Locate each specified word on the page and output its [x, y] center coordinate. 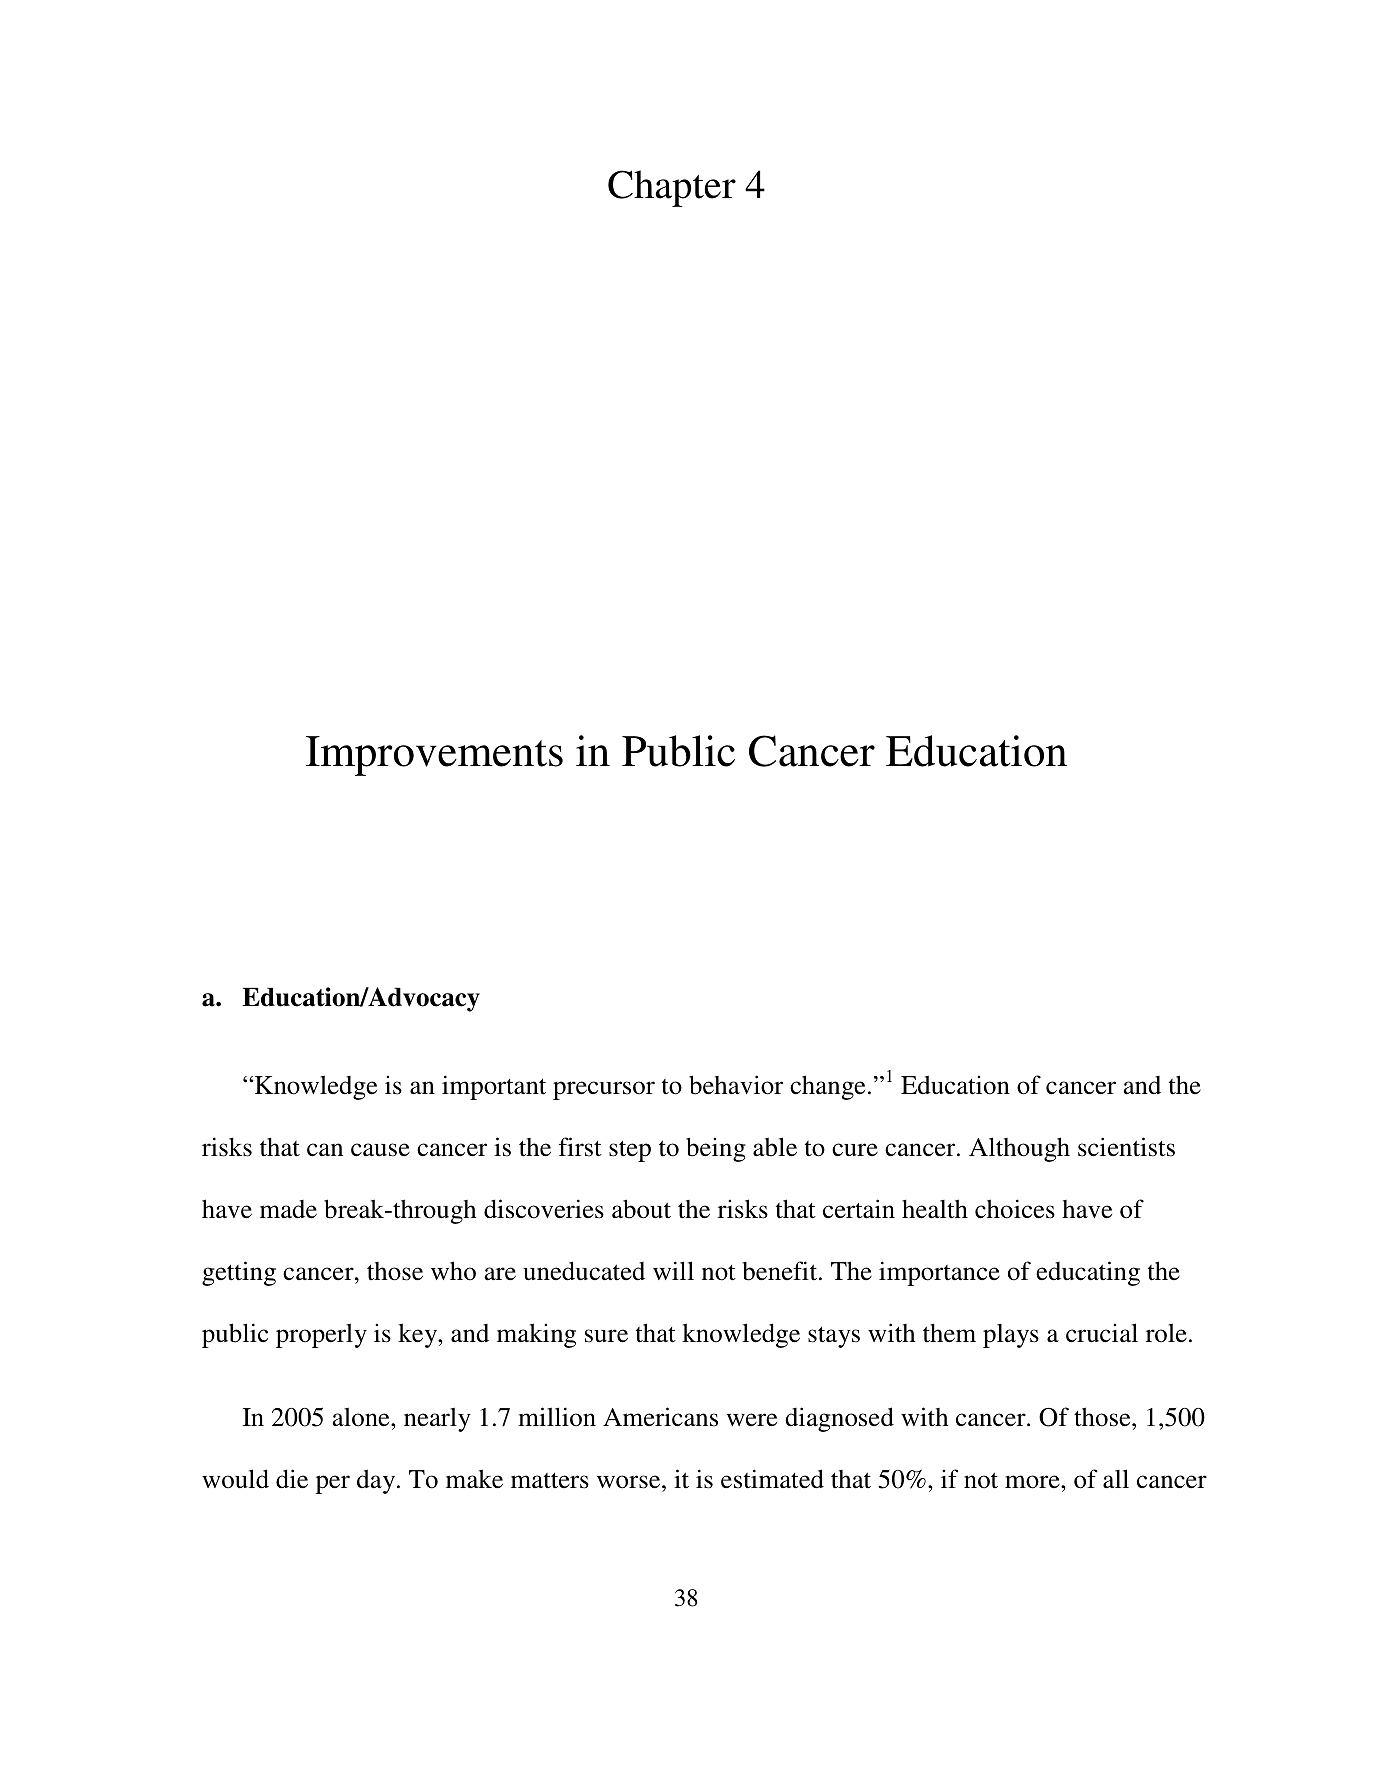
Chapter [672, 188]
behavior [736, 1085]
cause [380, 1150]
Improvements [434, 756]
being [716, 1149]
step [630, 1151]
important [494, 1087]
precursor [604, 1090]
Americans [660, 1417]
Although [1019, 1149]
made [288, 1209]
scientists [1126, 1147]
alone [362, 1417]
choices [1015, 1209]
